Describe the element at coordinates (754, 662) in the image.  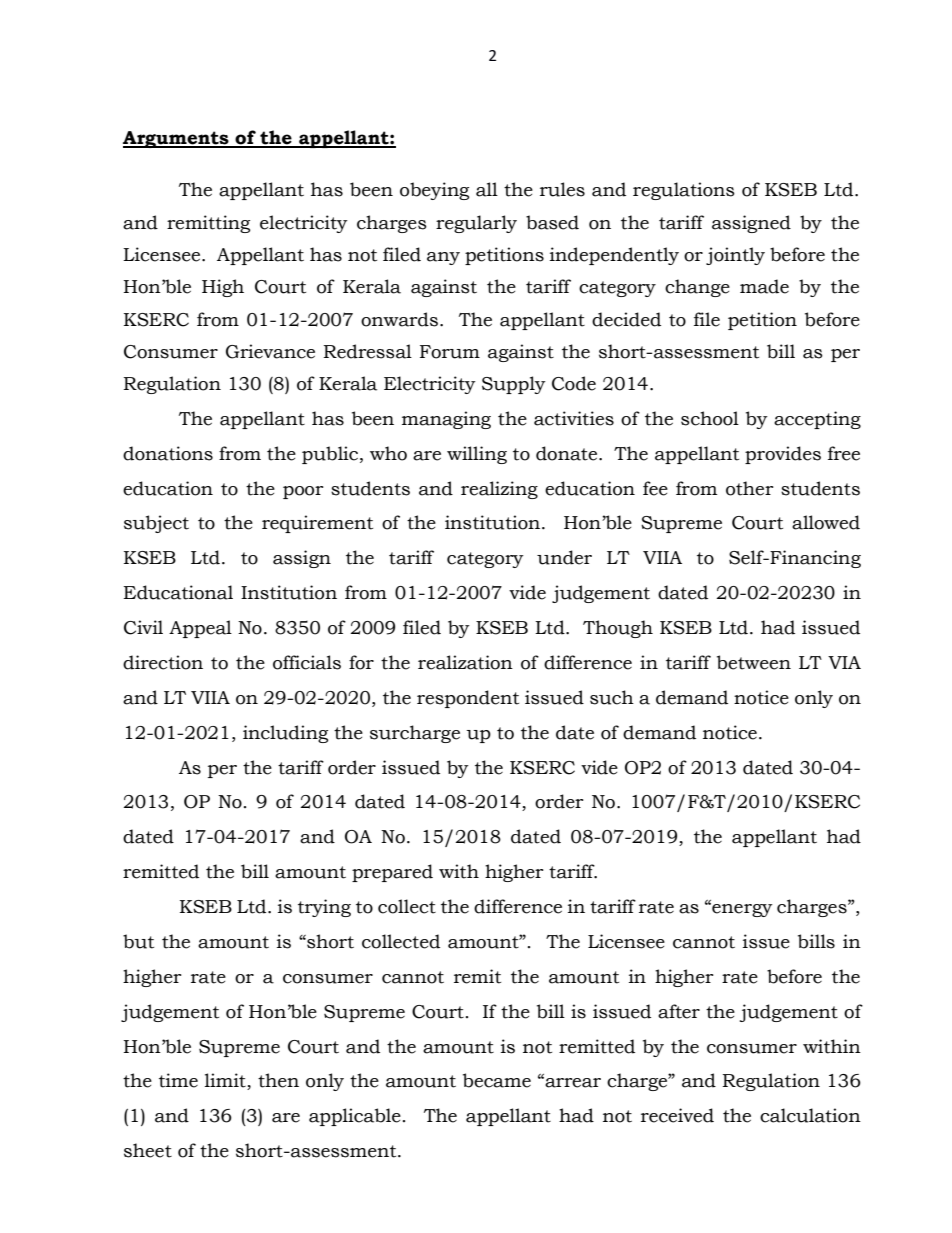
I see `between` at that location.
